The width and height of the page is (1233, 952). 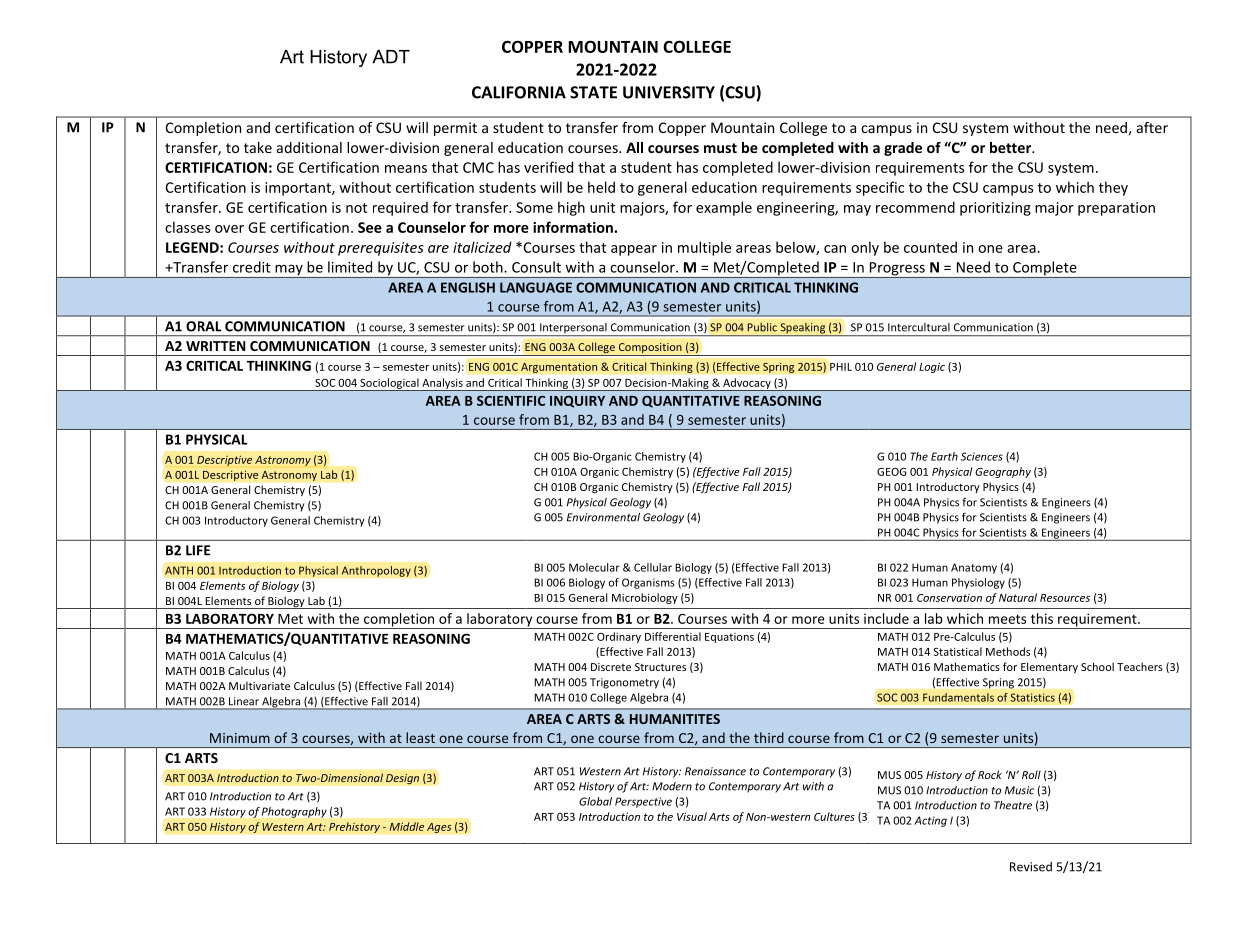 I want to click on Cellular, so click(x=653, y=567).
